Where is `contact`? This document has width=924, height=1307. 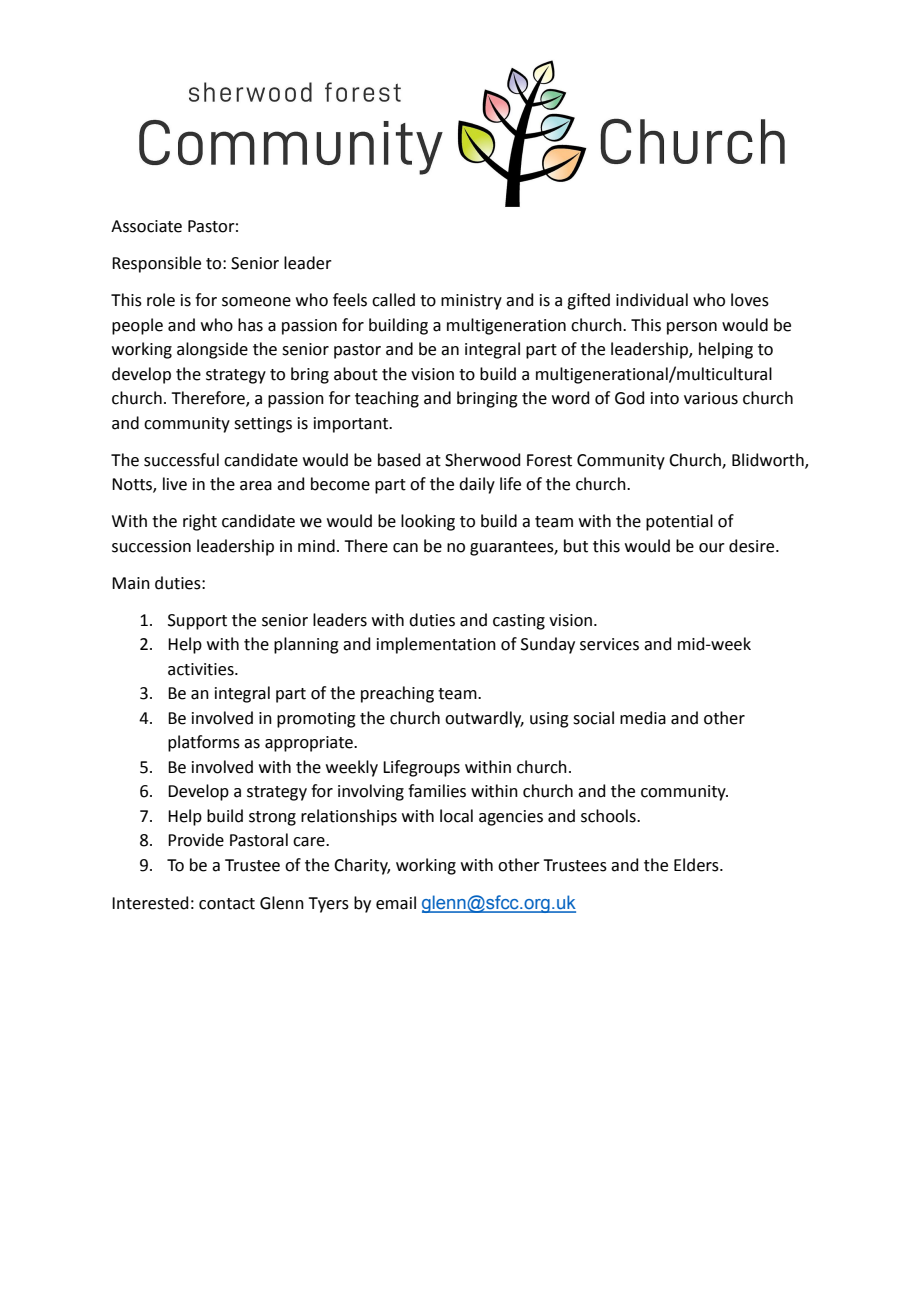
contact is located at coordinates (227, 904).
